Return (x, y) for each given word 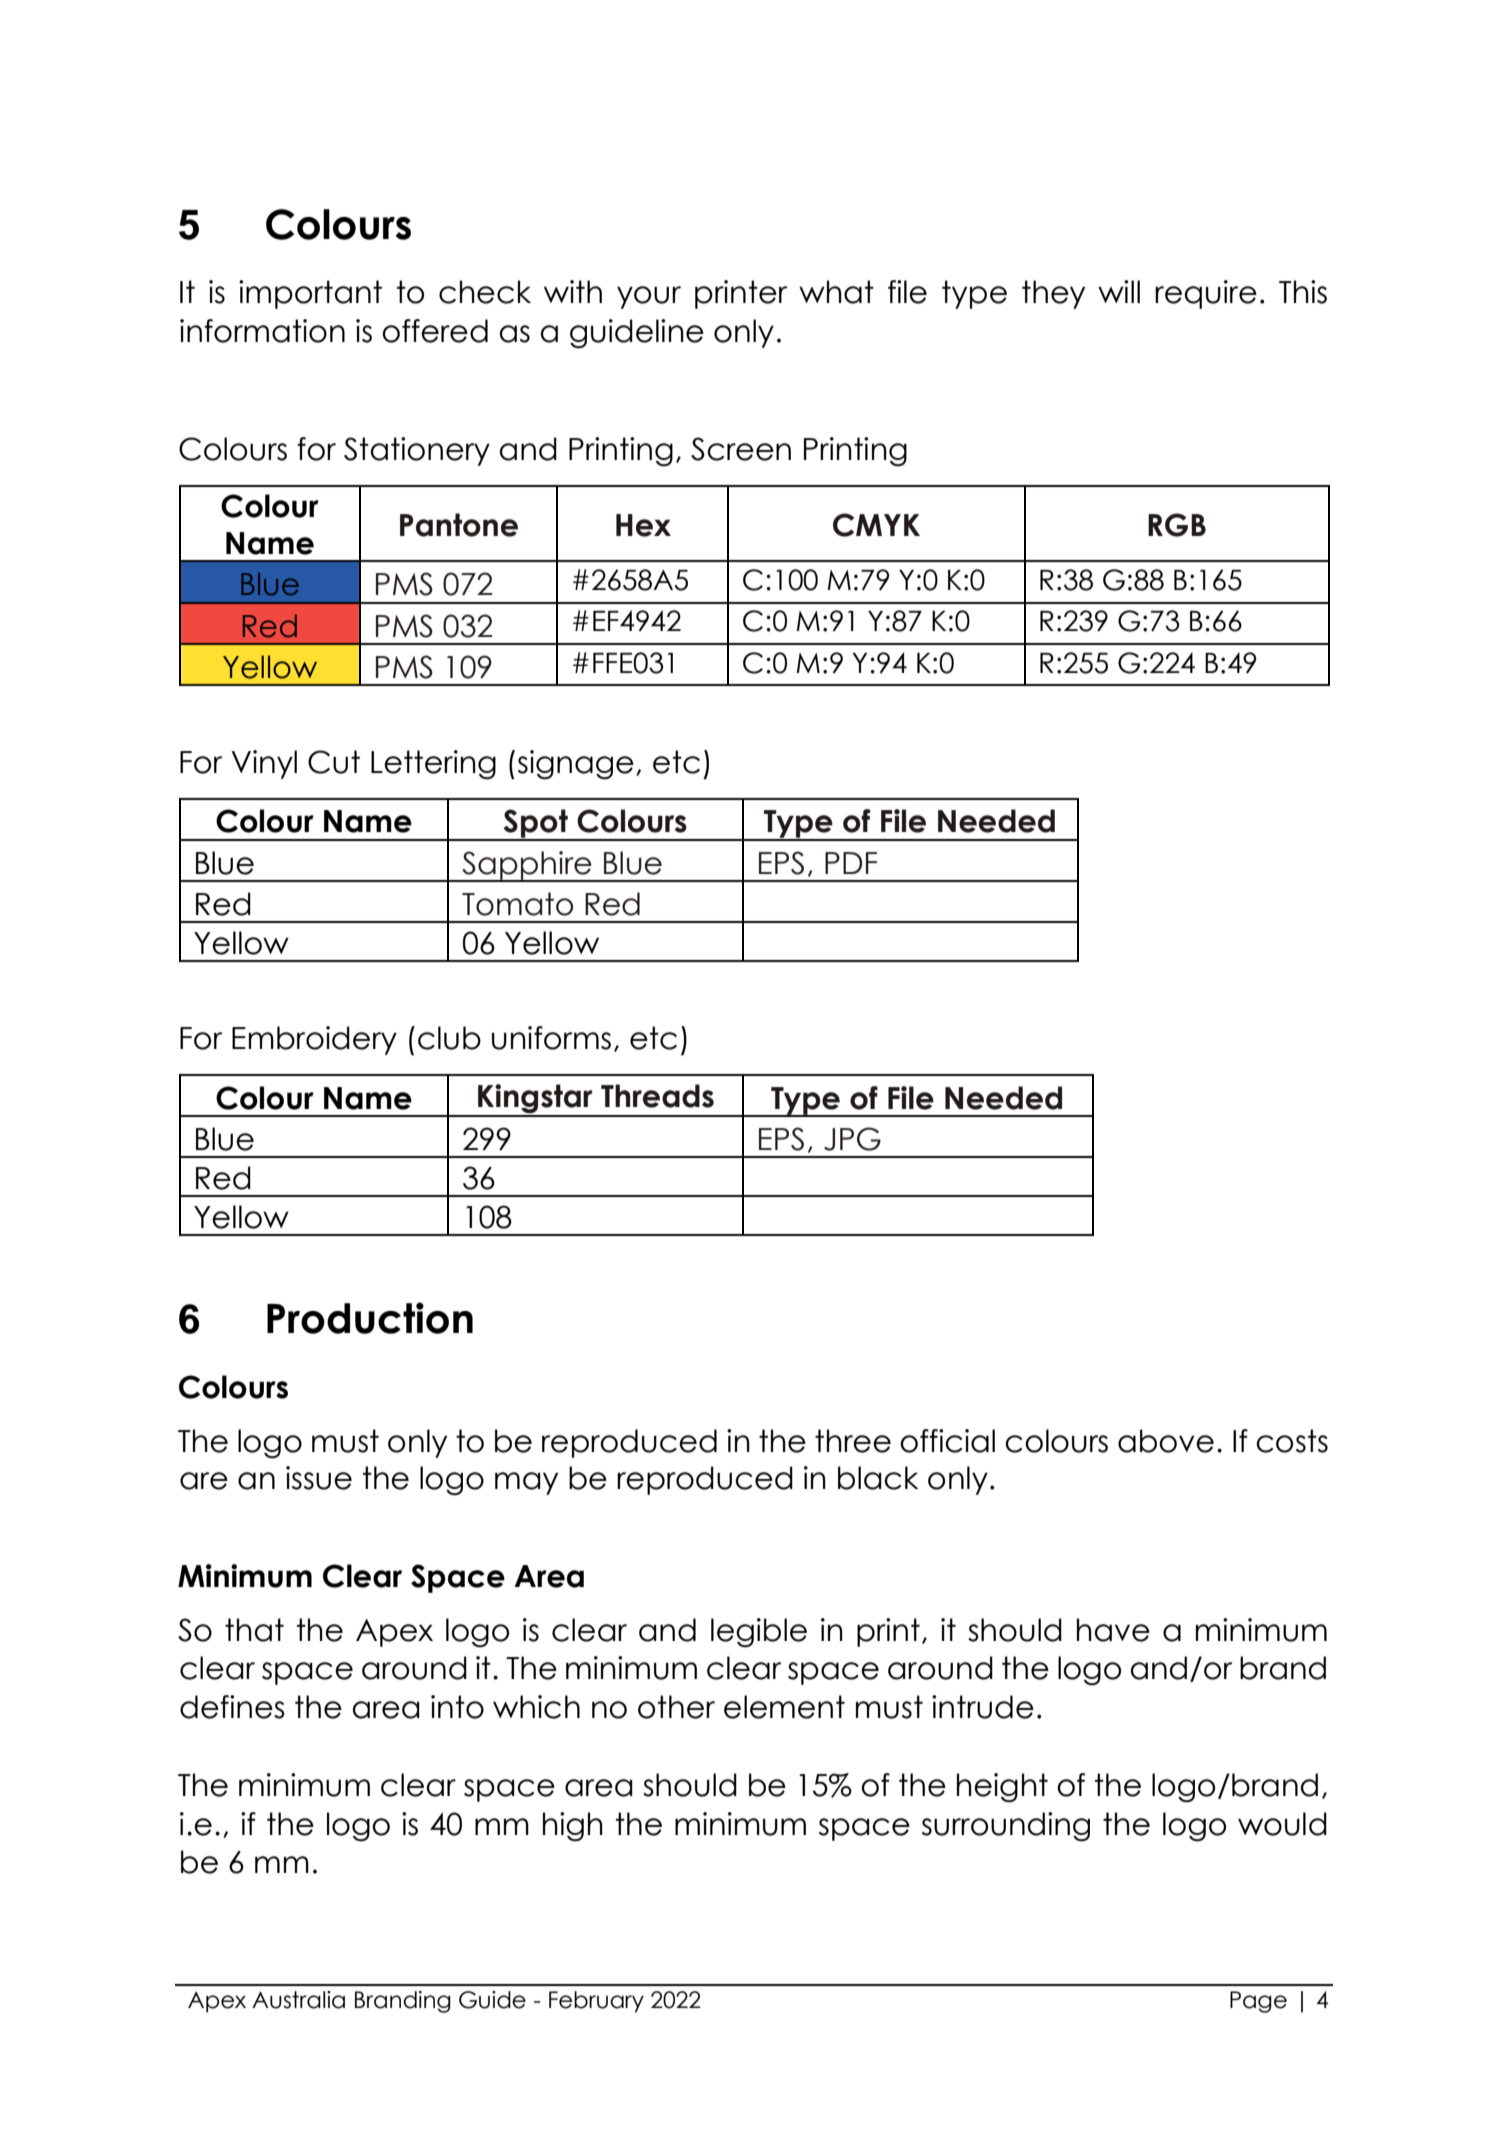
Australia (298, 2000)
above (1166, 1441)
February (596, 2002)
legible (759, 1633)
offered (435, 331)
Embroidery (314, 1040)
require (1206, 294)
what (836, 292)
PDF (851, 863)
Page (1258, 2002)
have (1113, 1630)
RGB (1177, 525)
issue (319, 1478)
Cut (334, 762)
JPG (852, 1139)
